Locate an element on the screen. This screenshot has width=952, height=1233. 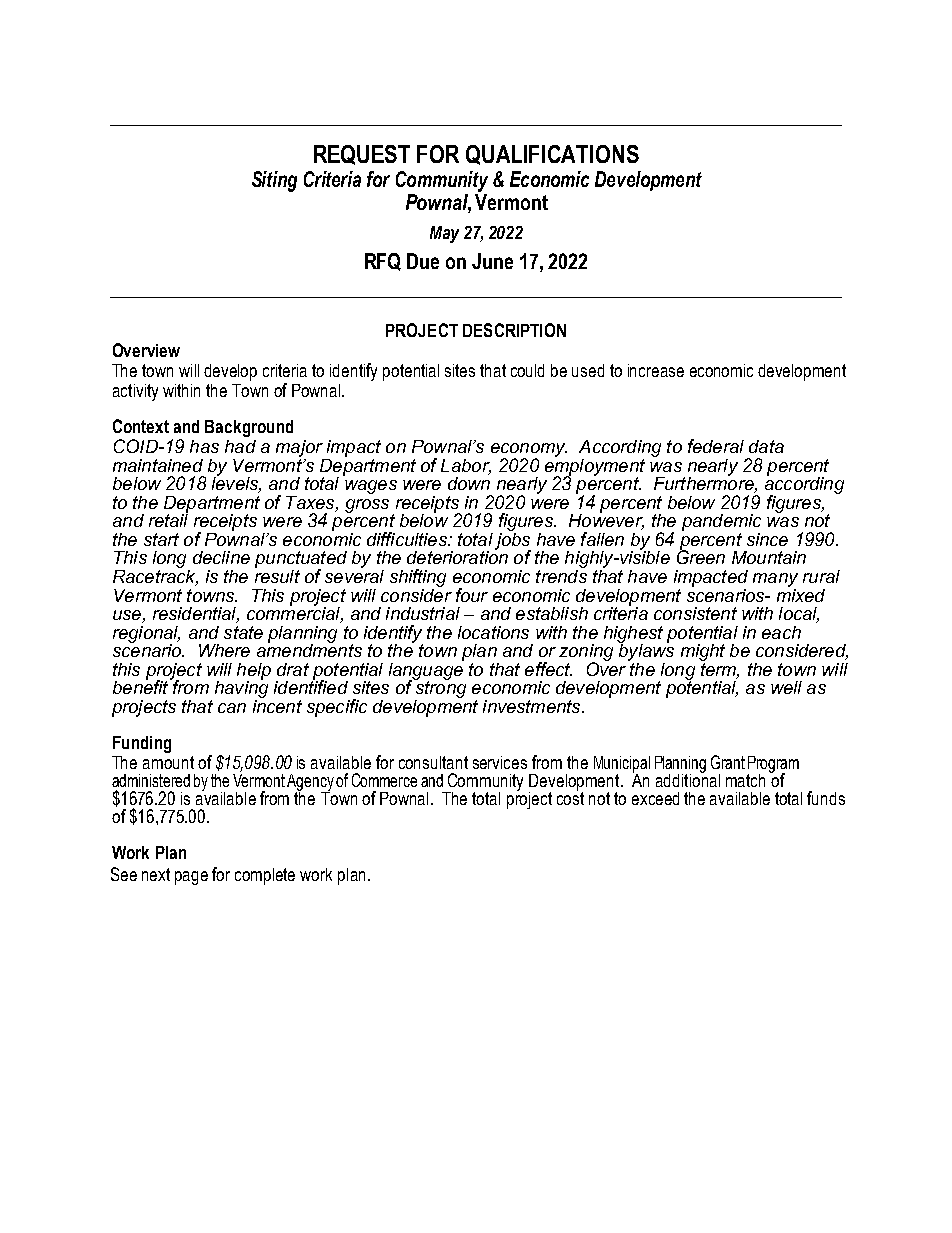
Siting is located at coordinates (274, 181).
